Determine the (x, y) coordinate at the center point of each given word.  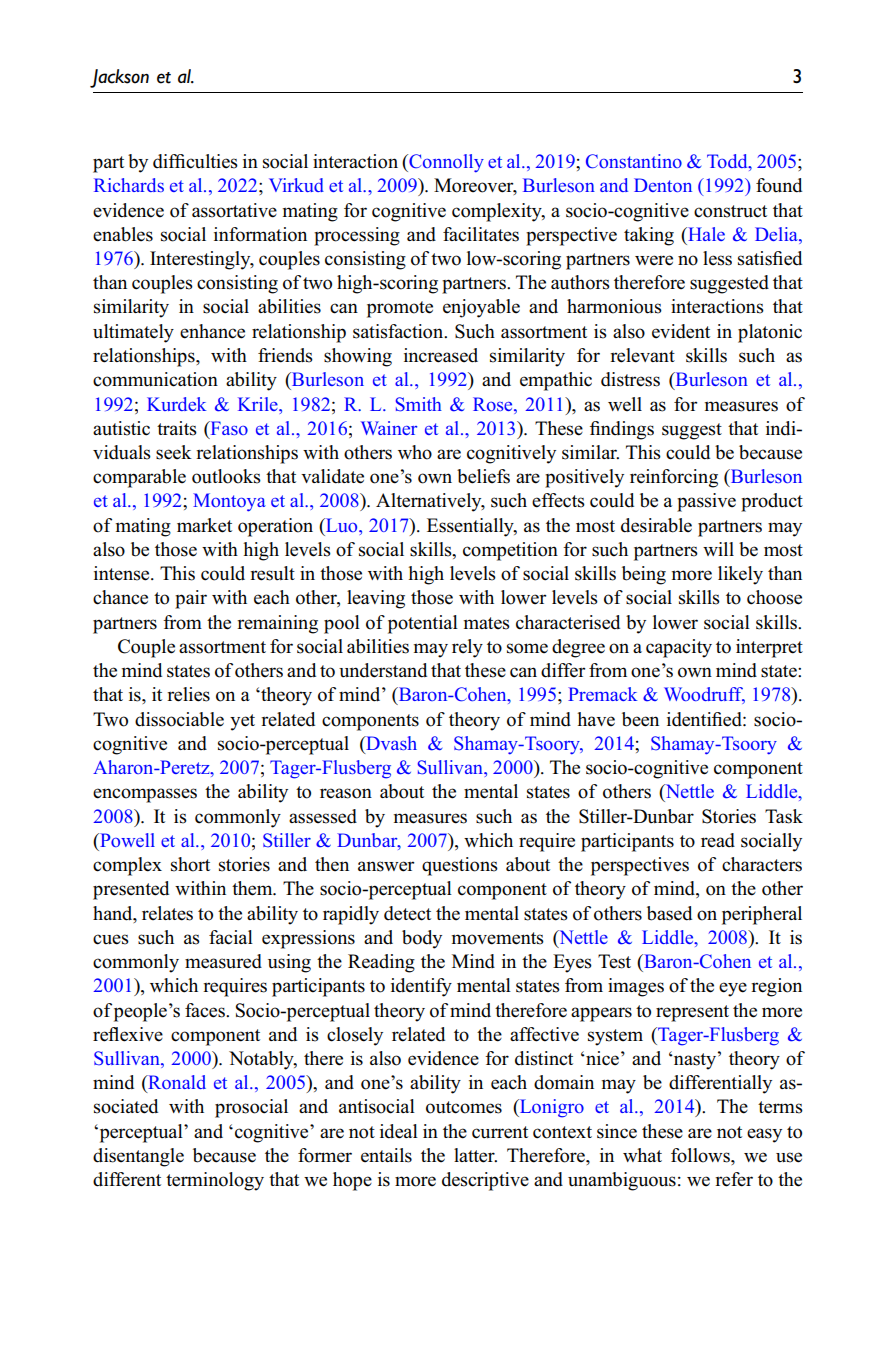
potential (423, 624)
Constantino (634, 161)
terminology (215, 1181)
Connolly (445, 163)
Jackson (119, 78)
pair (191, 599)
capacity (679, 648)
